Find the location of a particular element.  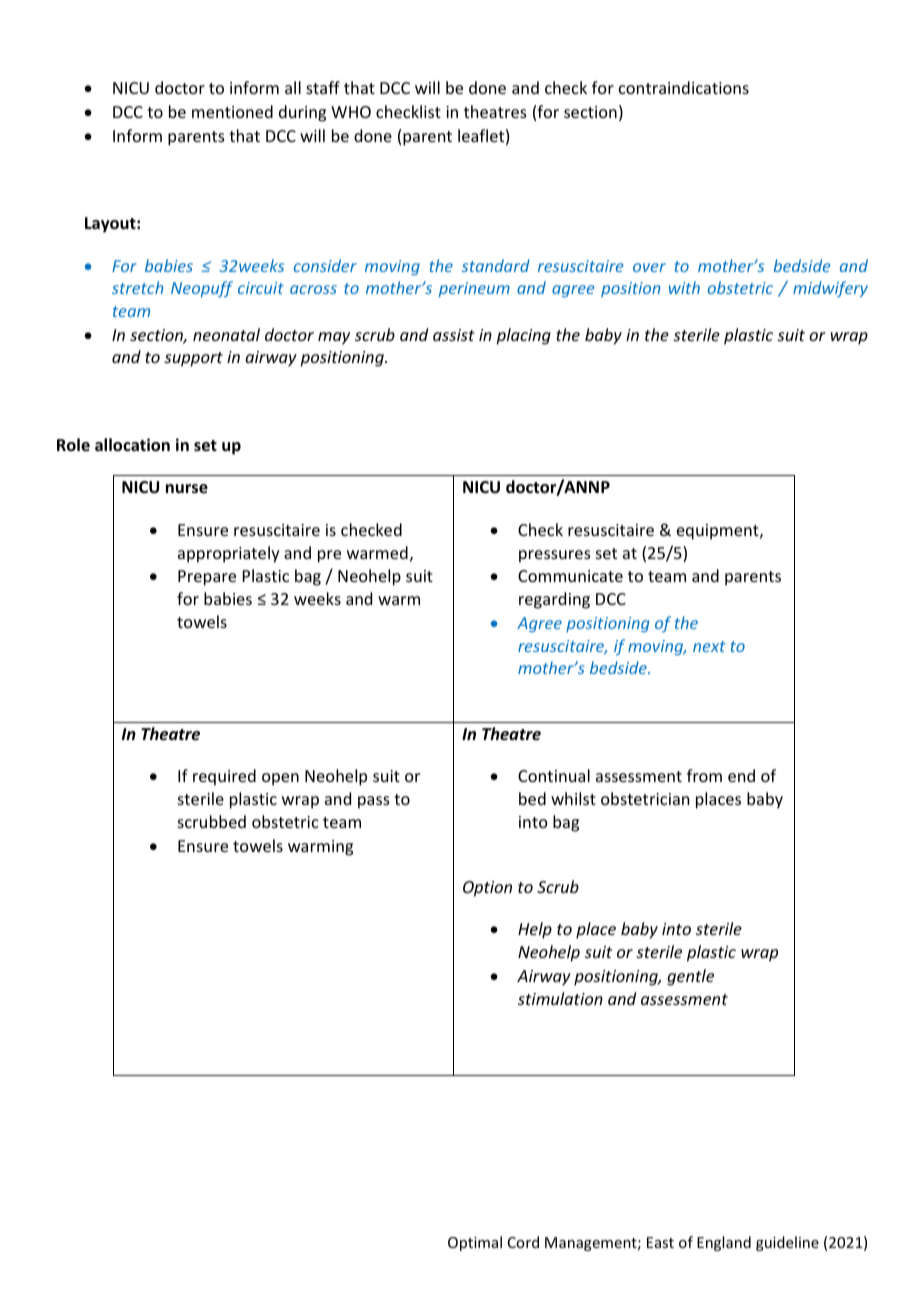

WHO is located at coordinates (351, 112).
